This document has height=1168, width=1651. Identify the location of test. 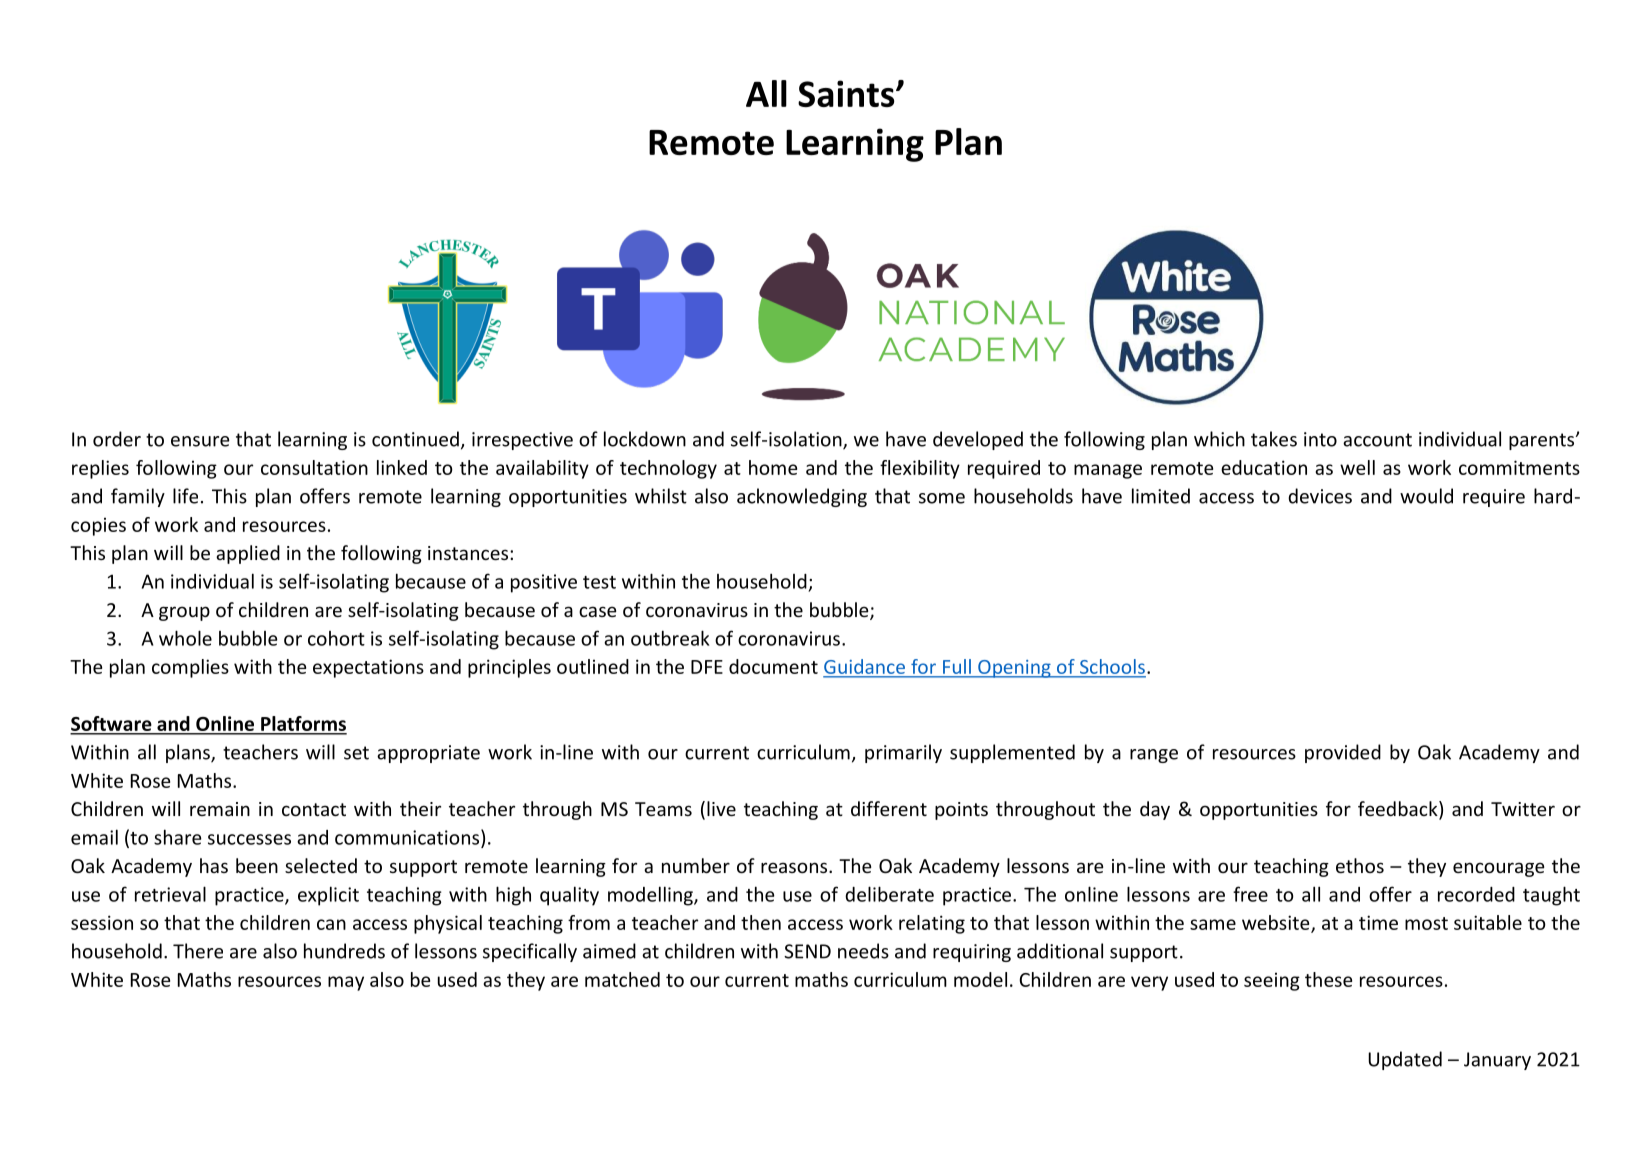
(599, 582).
